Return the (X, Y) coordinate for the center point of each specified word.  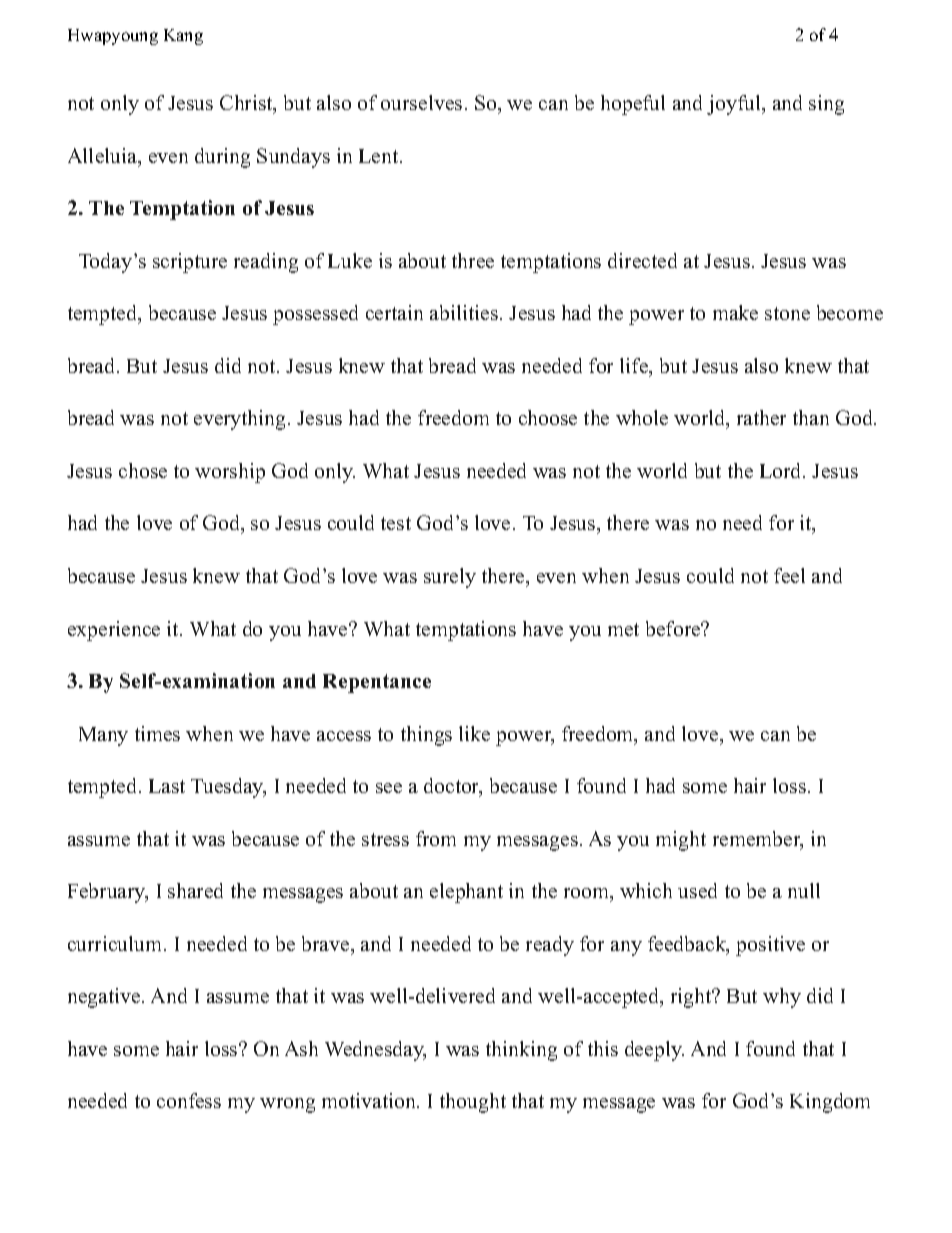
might (681, 841)
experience (114, 631)
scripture (190, 263)
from (436, 838)
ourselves (421, 102)
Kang (183, 37)
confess (189, 1100)
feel (789, 575)
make (735, 312)
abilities (464, 312)
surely (450, 578)
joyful (735, 105)
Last (167, 786)
